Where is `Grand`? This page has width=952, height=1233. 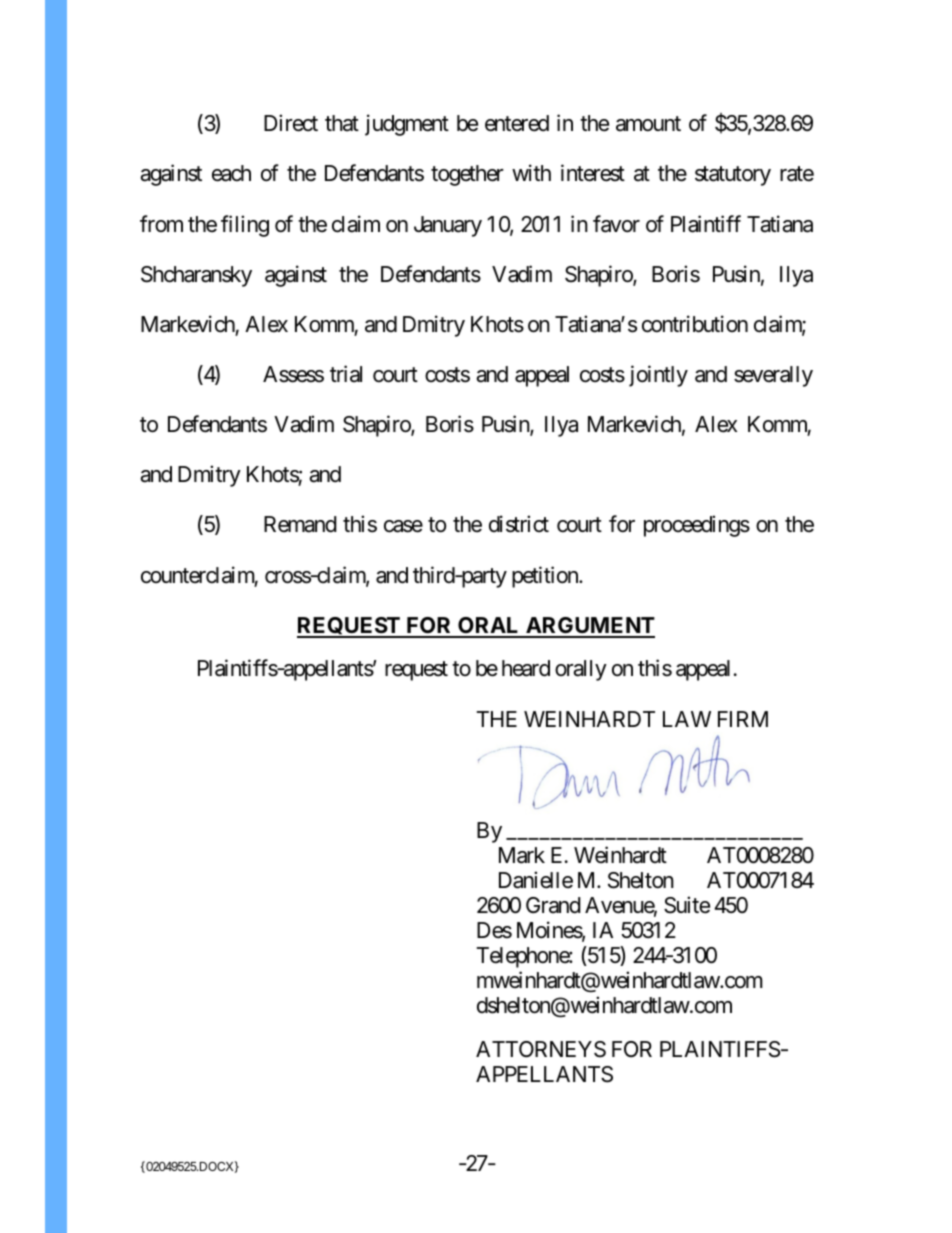 Grand is located at coordinates (553, 905).
